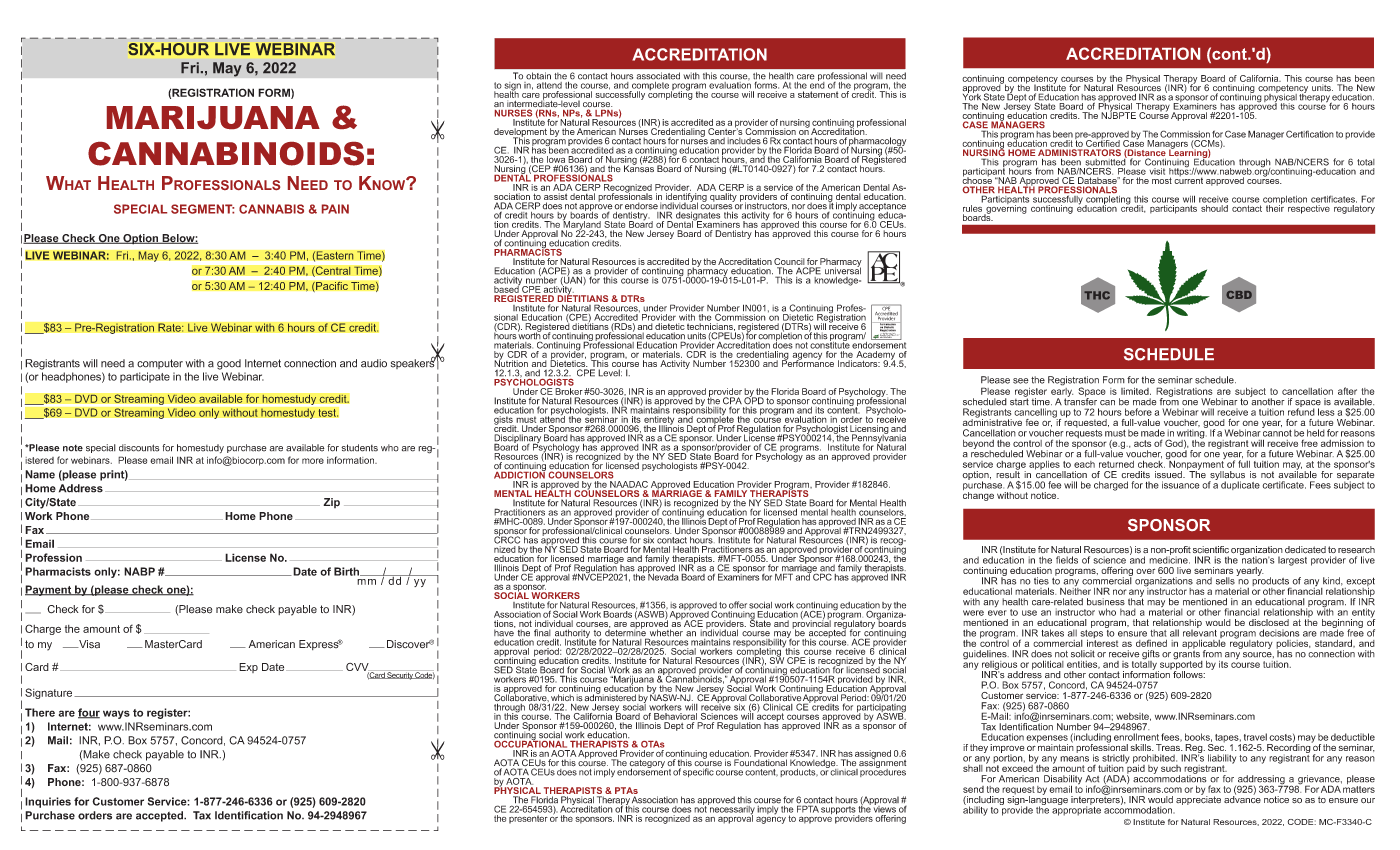 The height and width of the screenshot is (850, 1400). Describe the element at coordinates (48, 802) in the screenshot. I see `Inquiries` at that location.
